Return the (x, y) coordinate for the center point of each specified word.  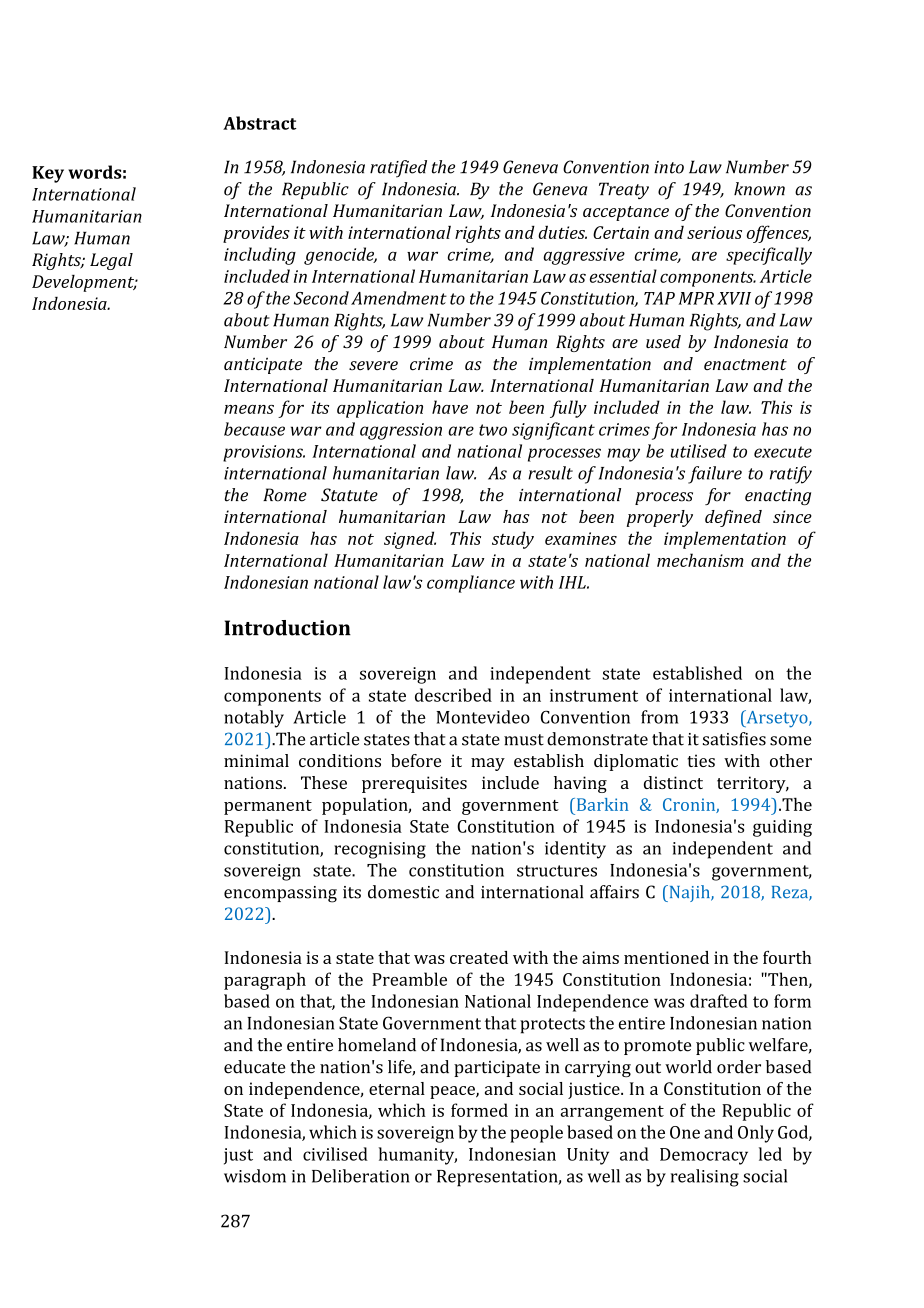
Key (48, 174)
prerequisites (414, 784)
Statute (349, 495)
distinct (673, 782)
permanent (268, 807)
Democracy (704, 1156)
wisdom (255, 1176)
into (669, 167)
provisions (264, 453)
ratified (398, 169)
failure (715, 475)
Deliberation (361, 1176)
